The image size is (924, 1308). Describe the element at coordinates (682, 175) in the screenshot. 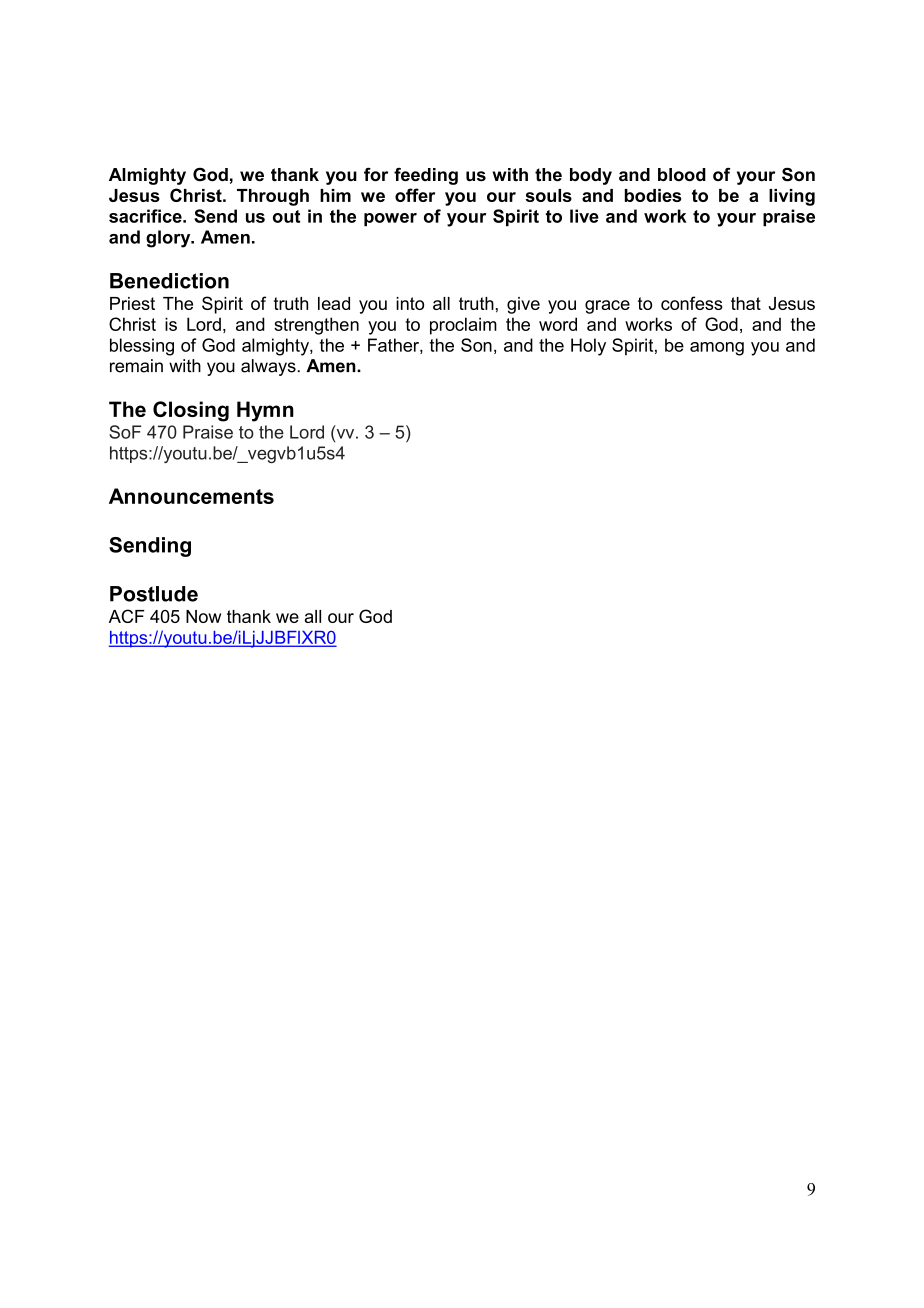

I see `blood` at that location.
